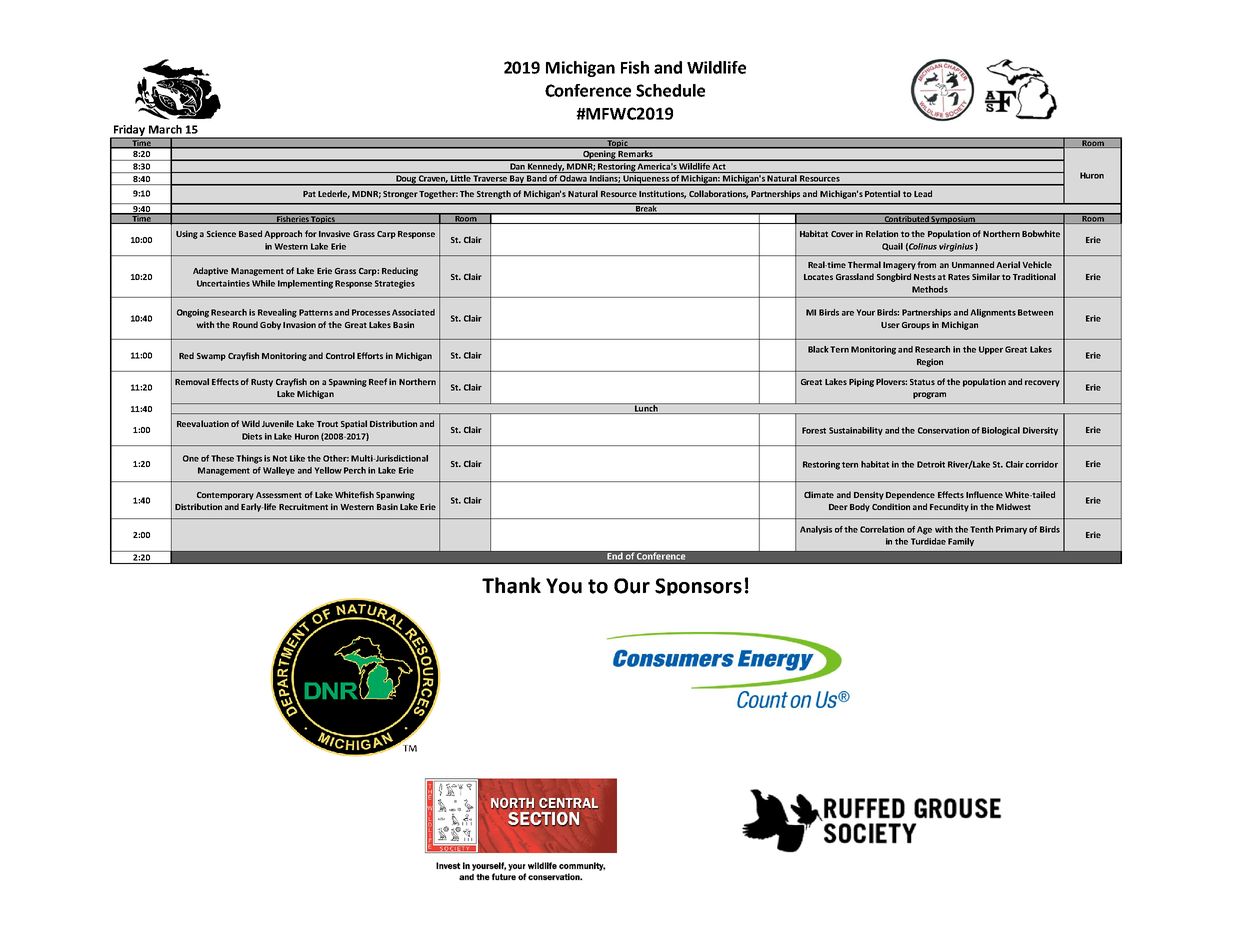  I want to click on Goby, so click(270, 325).
